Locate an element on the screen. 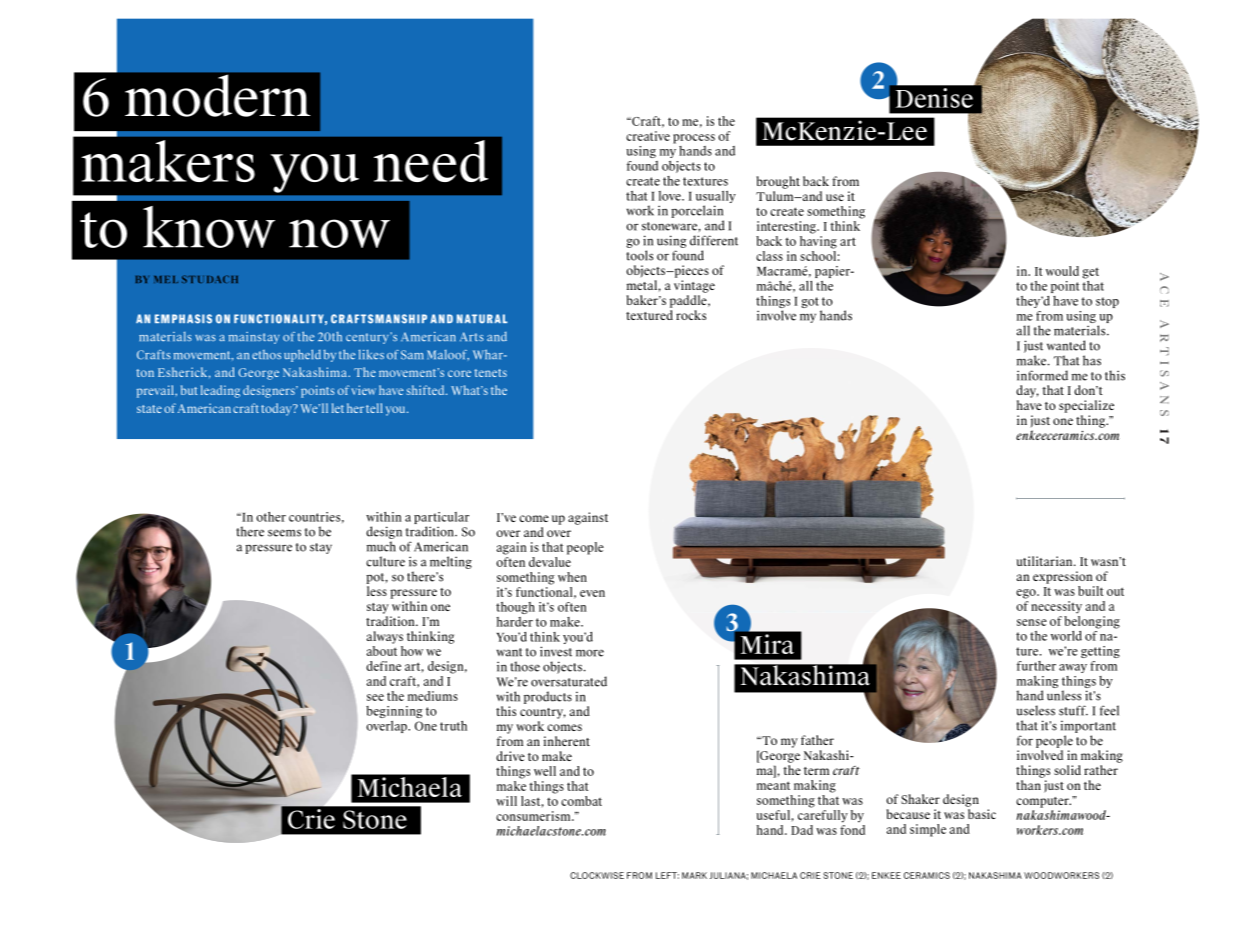  CLOCKWISE is located at coordinates (597, 875).
